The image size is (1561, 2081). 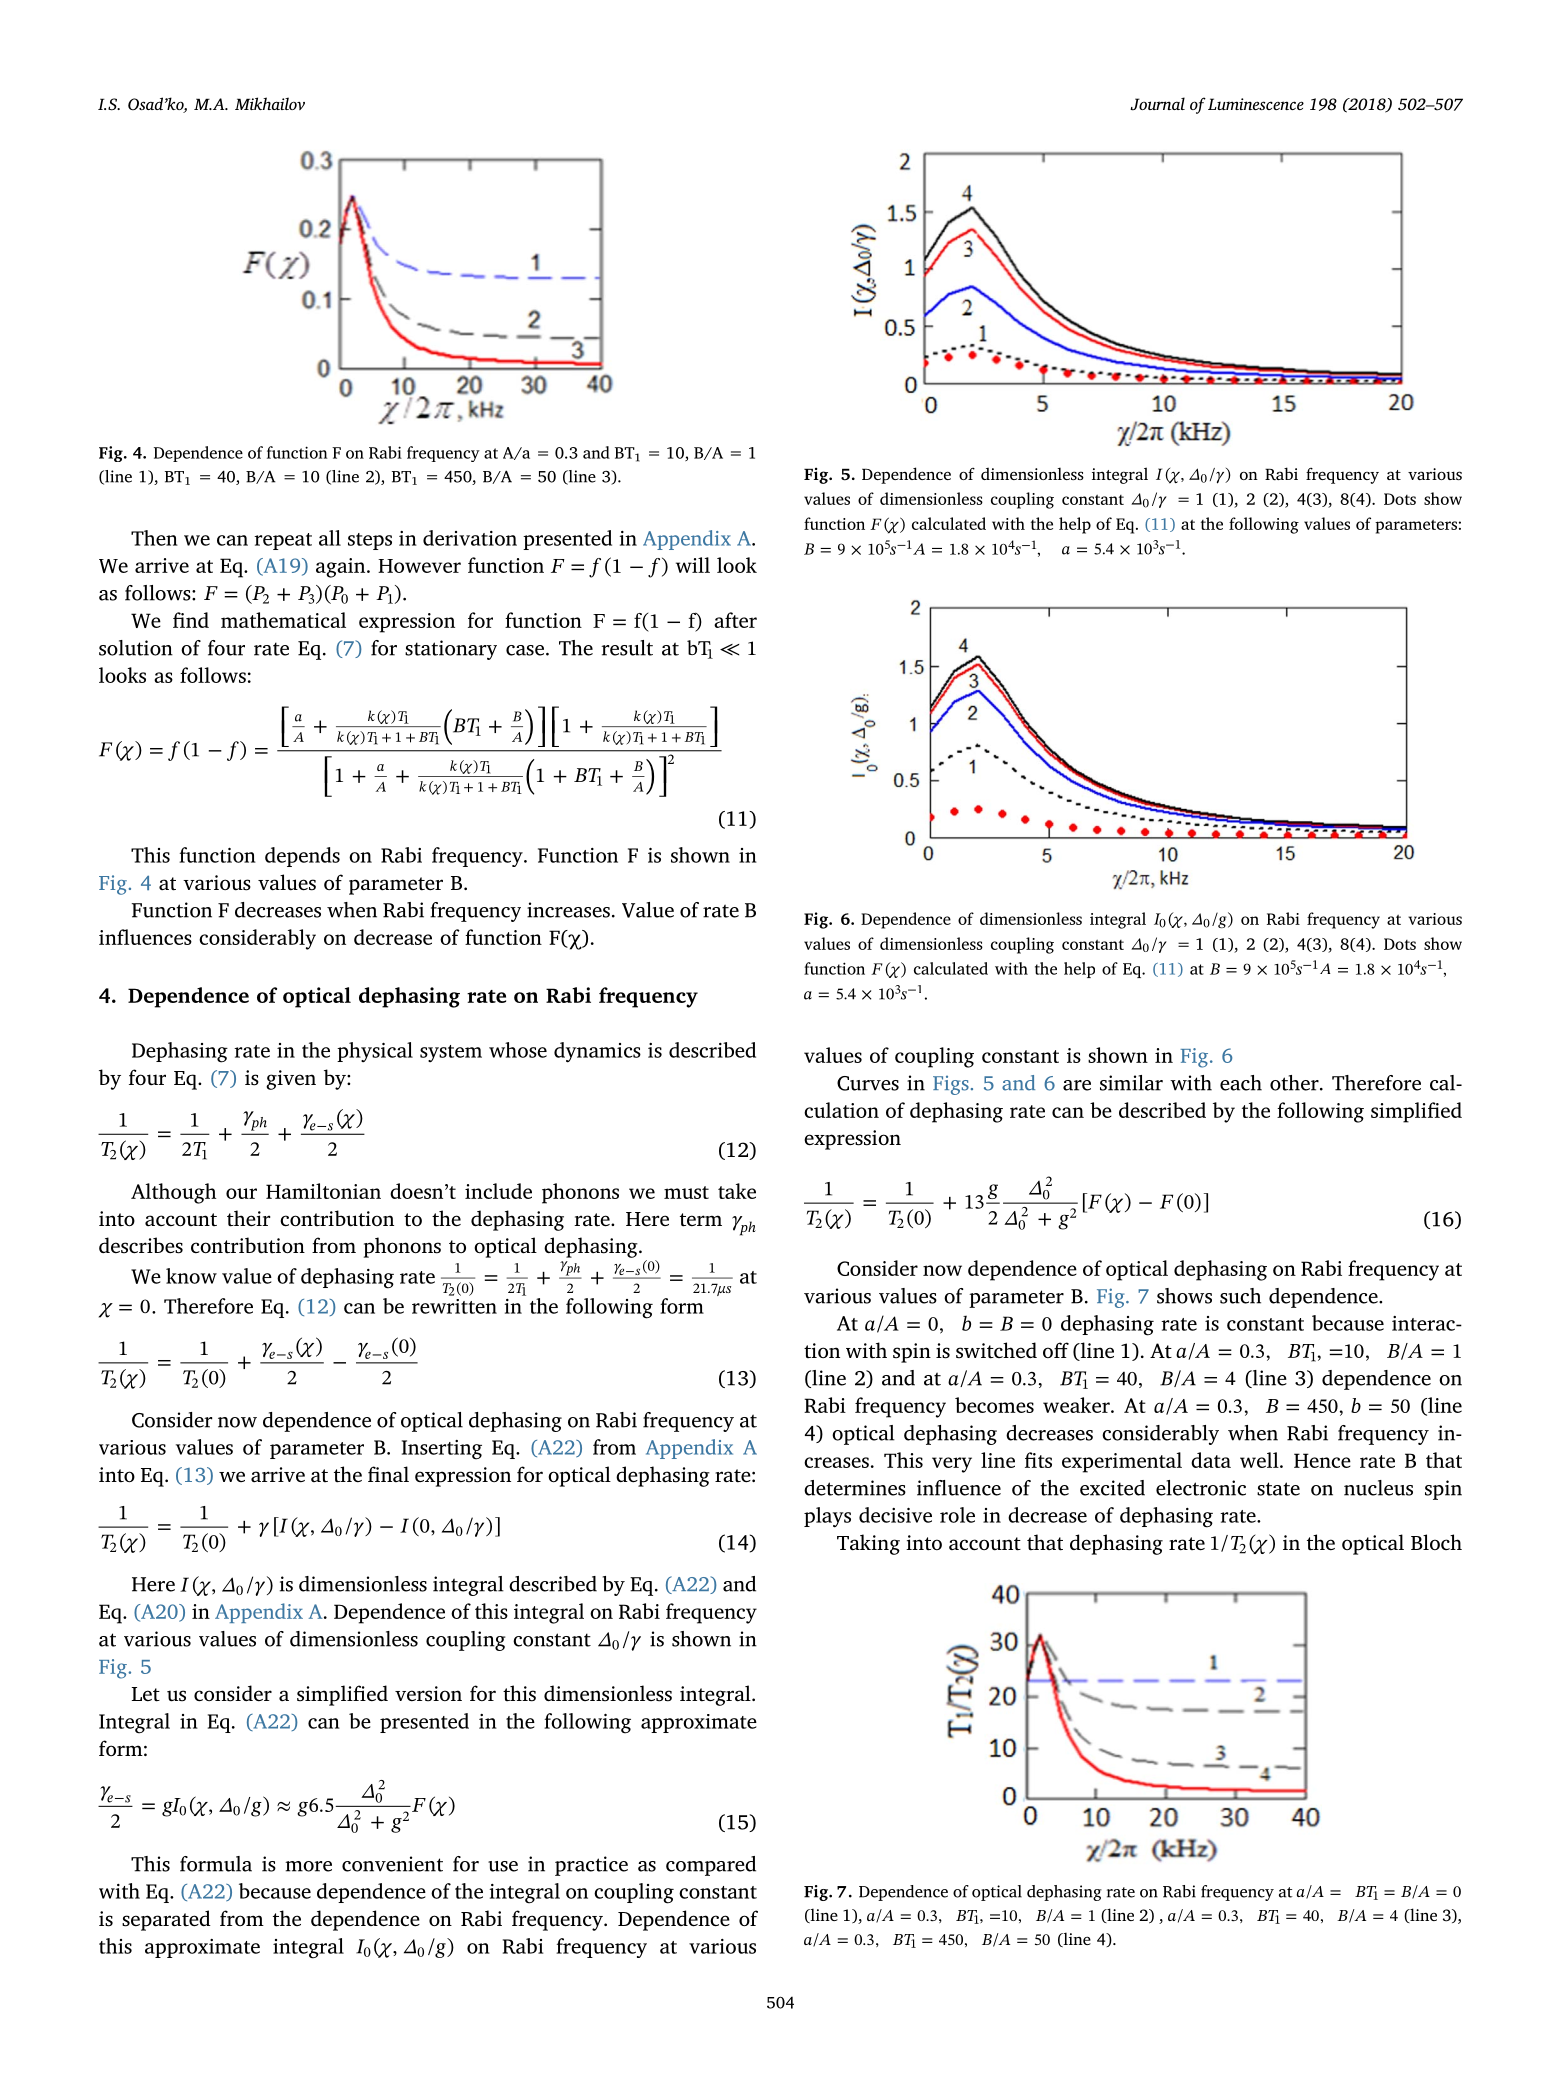 I want to click on Hamiltonian, so click(x=323, y=1191).
